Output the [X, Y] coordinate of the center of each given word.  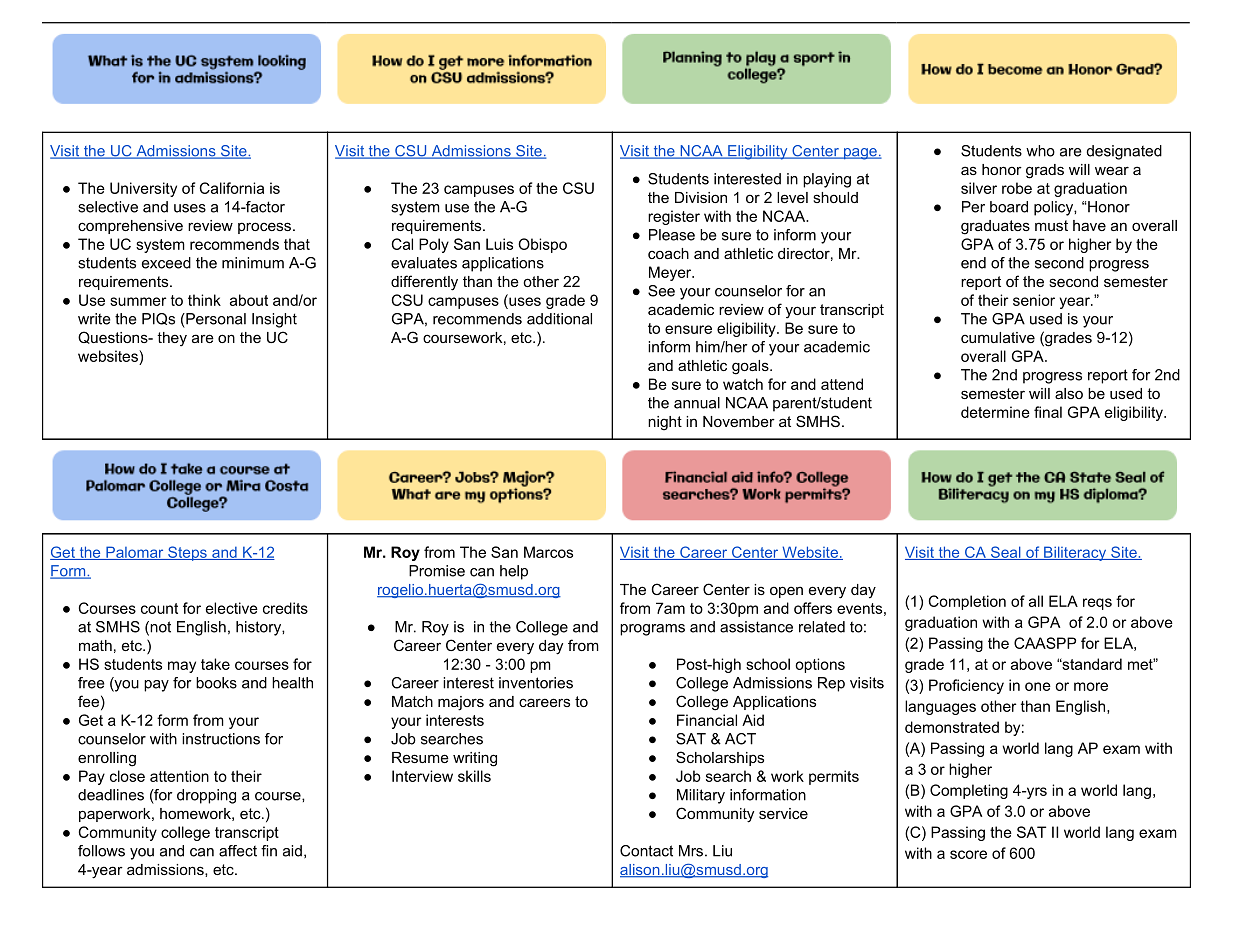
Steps [187, 553]
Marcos [548, 552]
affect [238, 851]
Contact [646, 851]
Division [701, 197]
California [232, 188]
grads [1045, 171]
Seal [1006, 553]
